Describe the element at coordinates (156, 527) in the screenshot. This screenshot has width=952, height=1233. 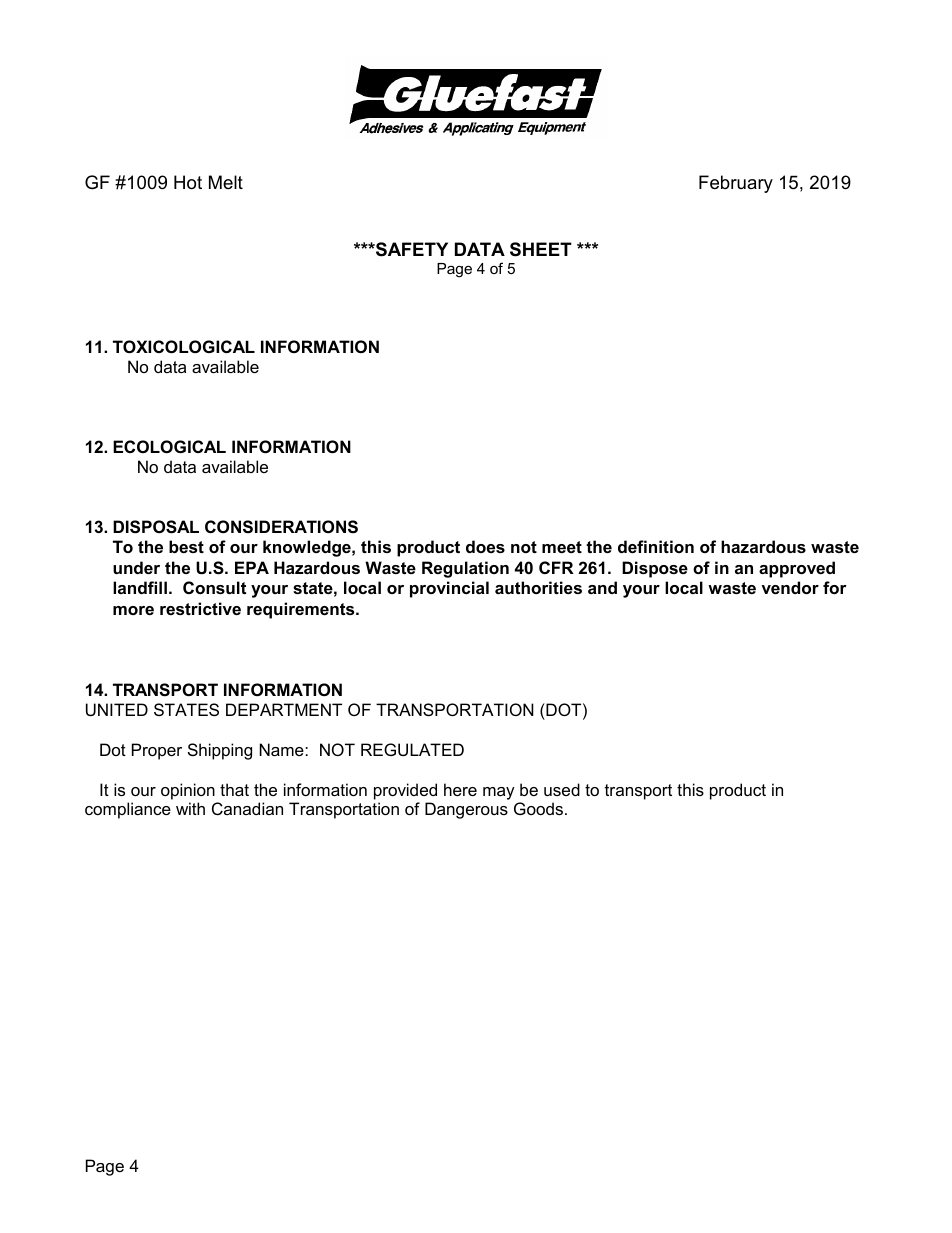
I see `DISPOSAL` at that location.
